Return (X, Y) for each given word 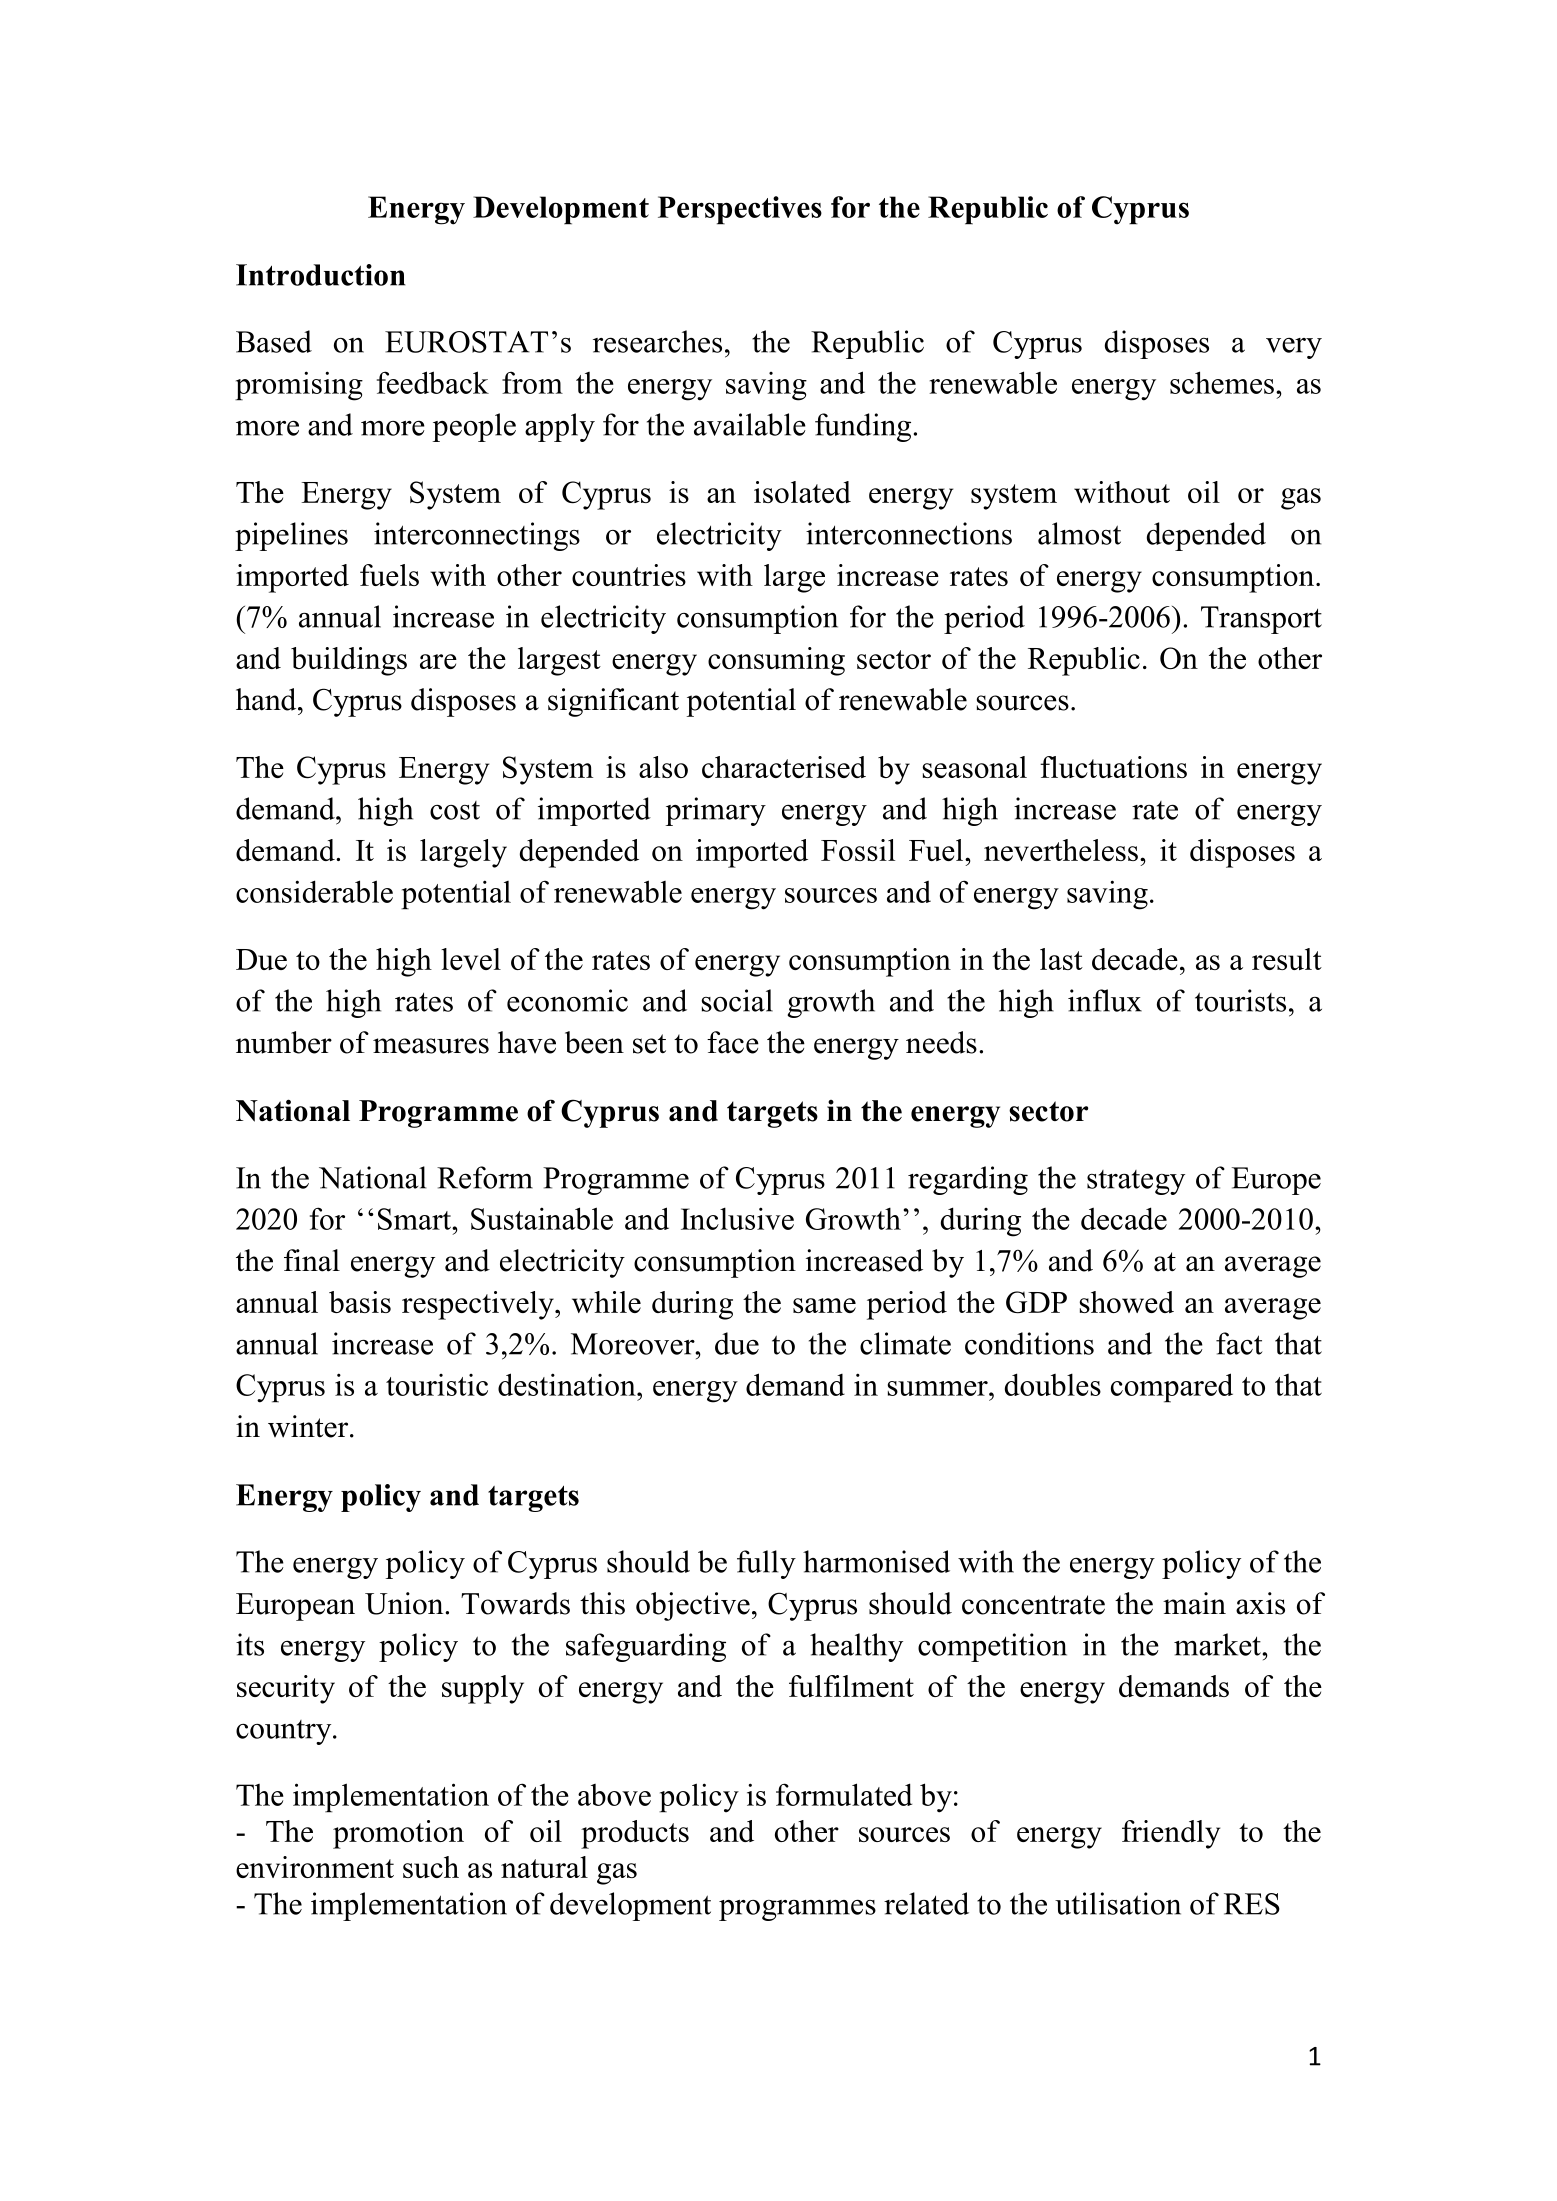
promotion (398, 1834)
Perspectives (740, 210)
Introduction (321, 275)
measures (431, 1046)
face (733, 1042)
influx (1105, 1000)
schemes (1222, 382)
